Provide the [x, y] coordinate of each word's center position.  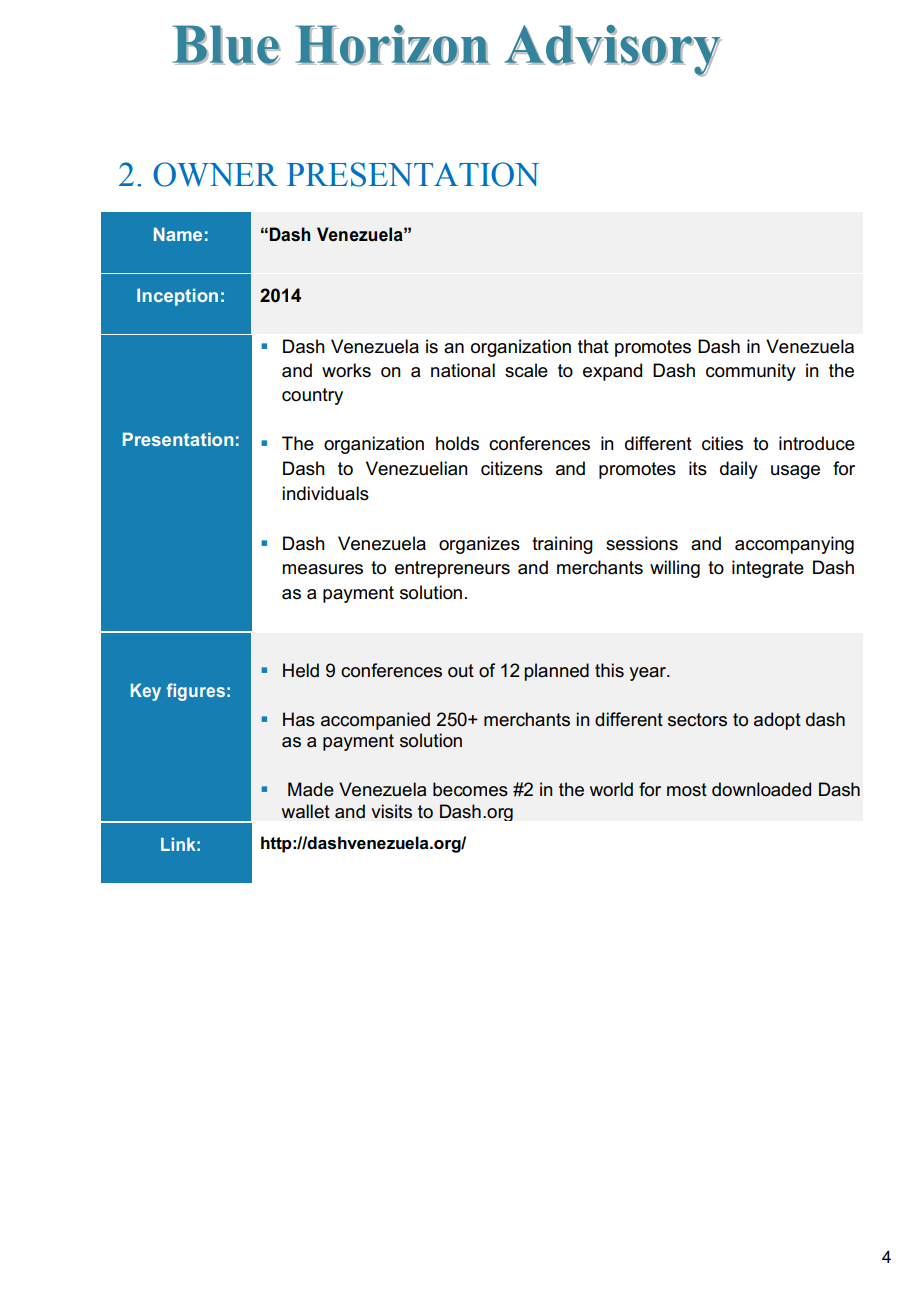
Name [178, 234]
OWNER [215, 174]
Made [311, 789]
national [463, 370]
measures [322, 569]
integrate [768, 569]
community [751, 372]
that [593, 346]
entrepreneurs [452, 569]
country [312, 396]
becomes [470, 789]
